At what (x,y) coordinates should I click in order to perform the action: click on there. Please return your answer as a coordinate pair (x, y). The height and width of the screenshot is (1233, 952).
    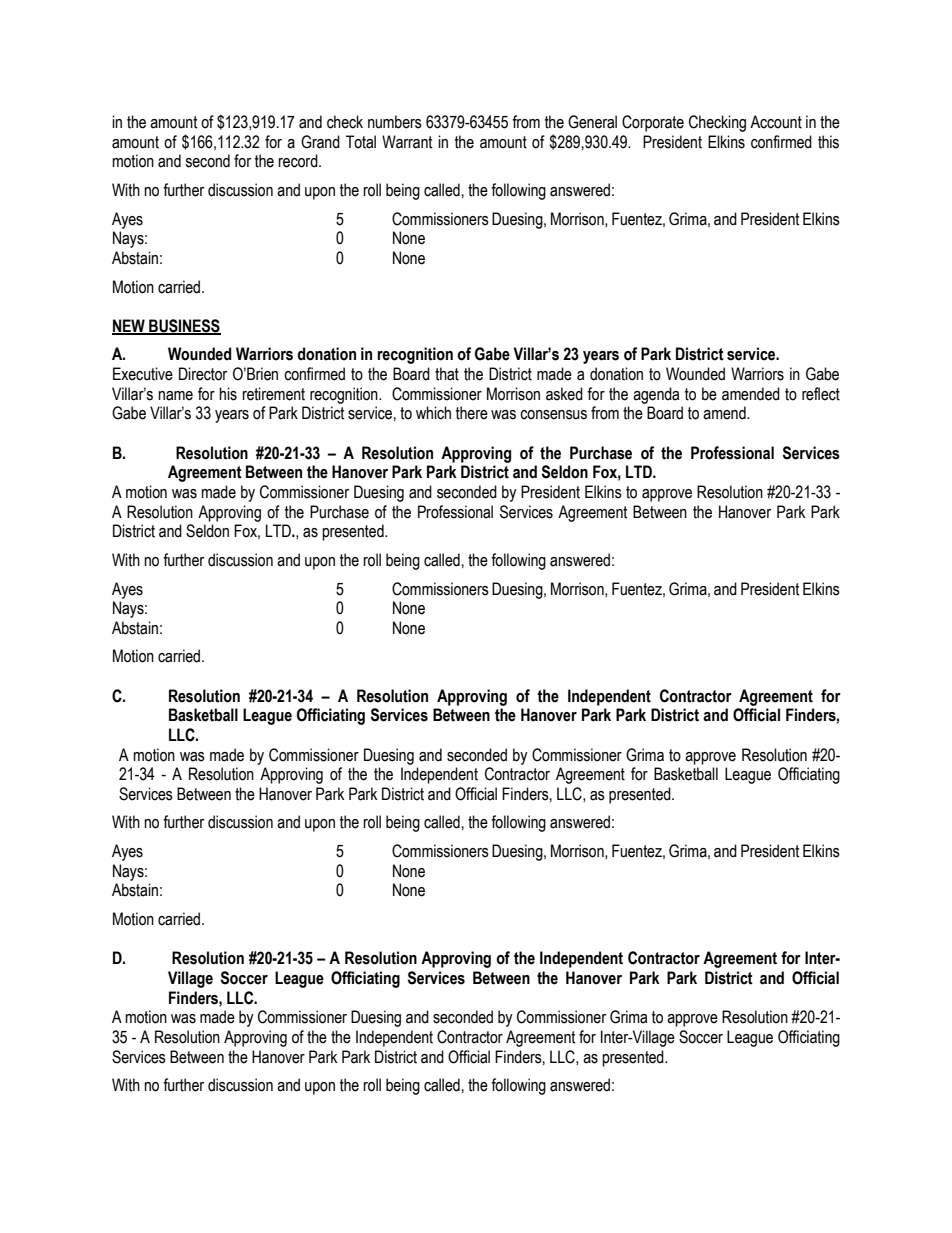
    Looking at the image, I should click on (472, 413).
